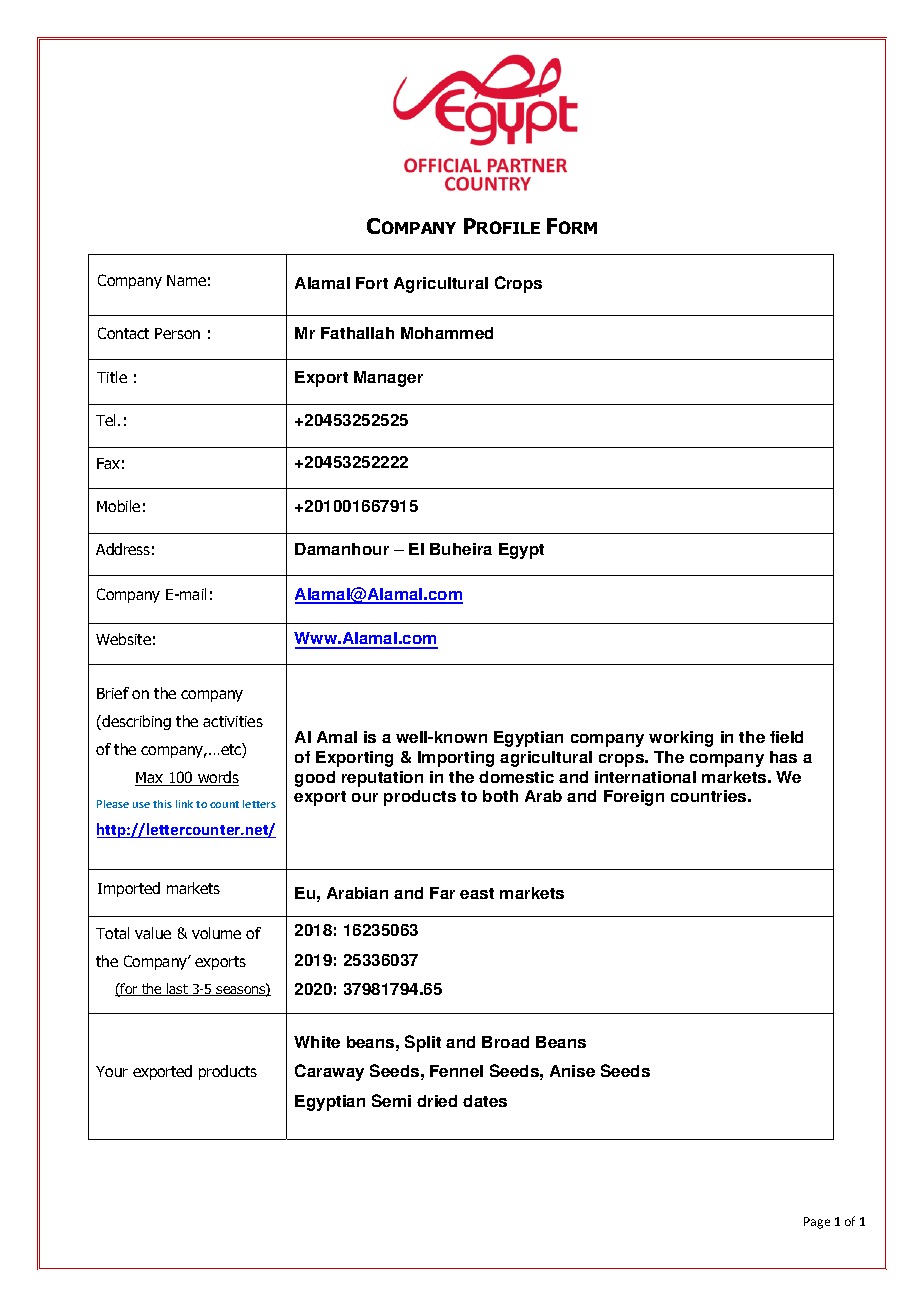  Describe the element at coordinates (388, 379) in the screenshot. I see `Manager` at that location.
